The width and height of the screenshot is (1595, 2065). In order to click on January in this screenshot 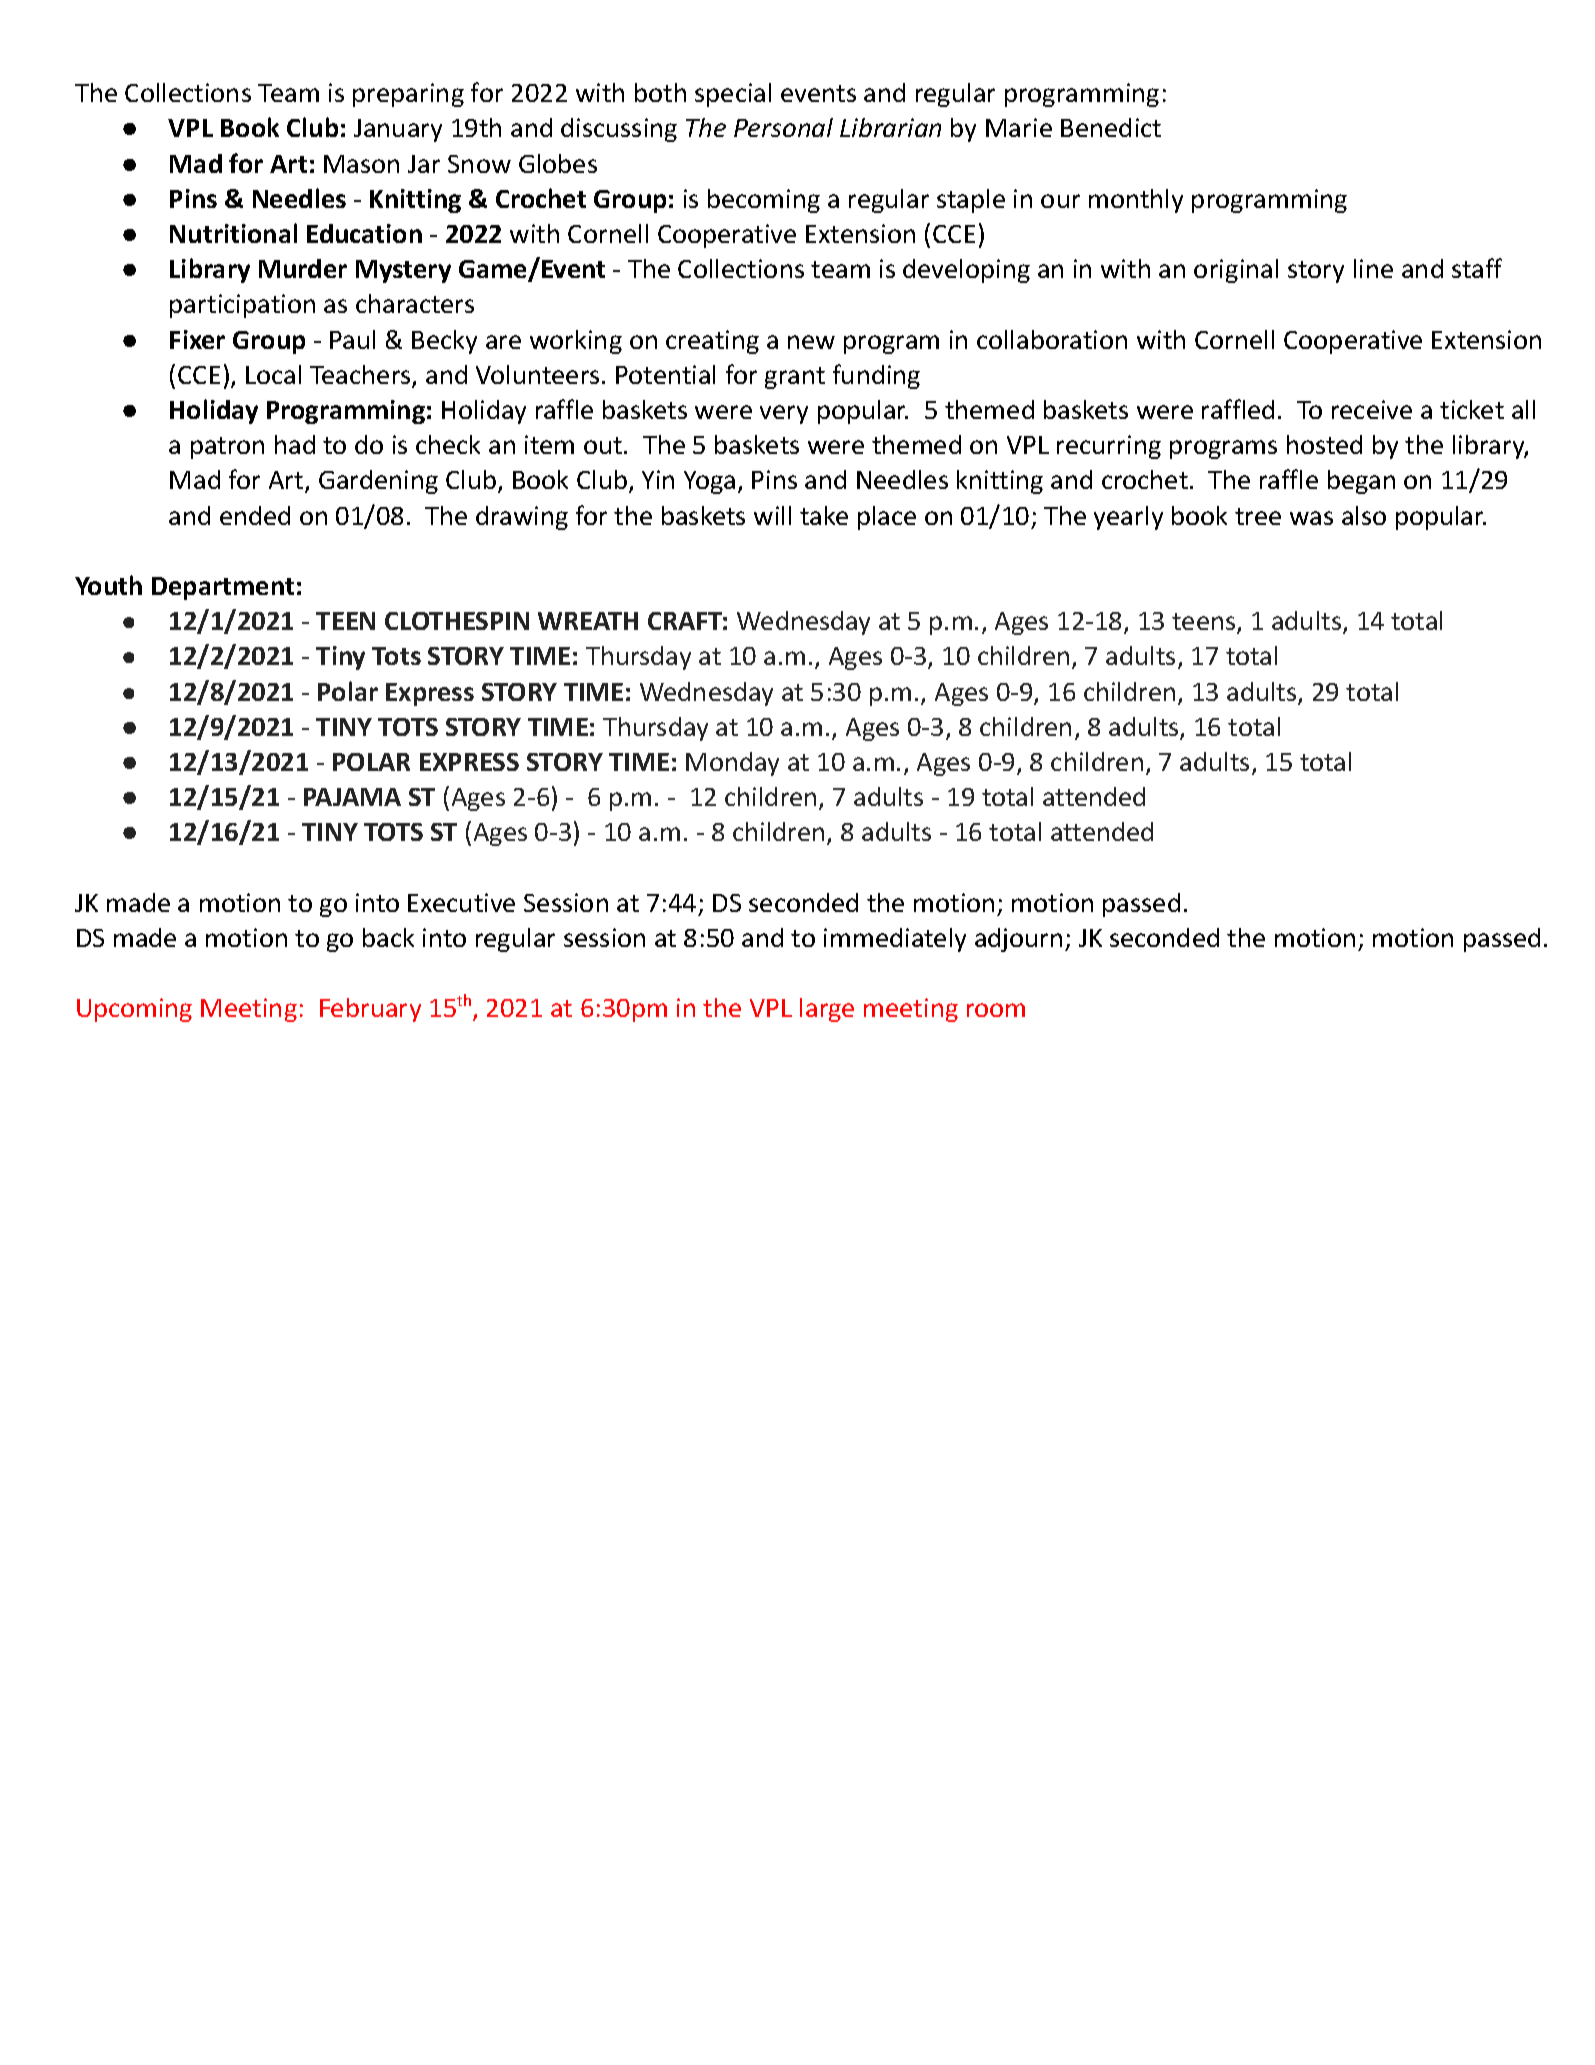, I will do `click(398, 130)`.
